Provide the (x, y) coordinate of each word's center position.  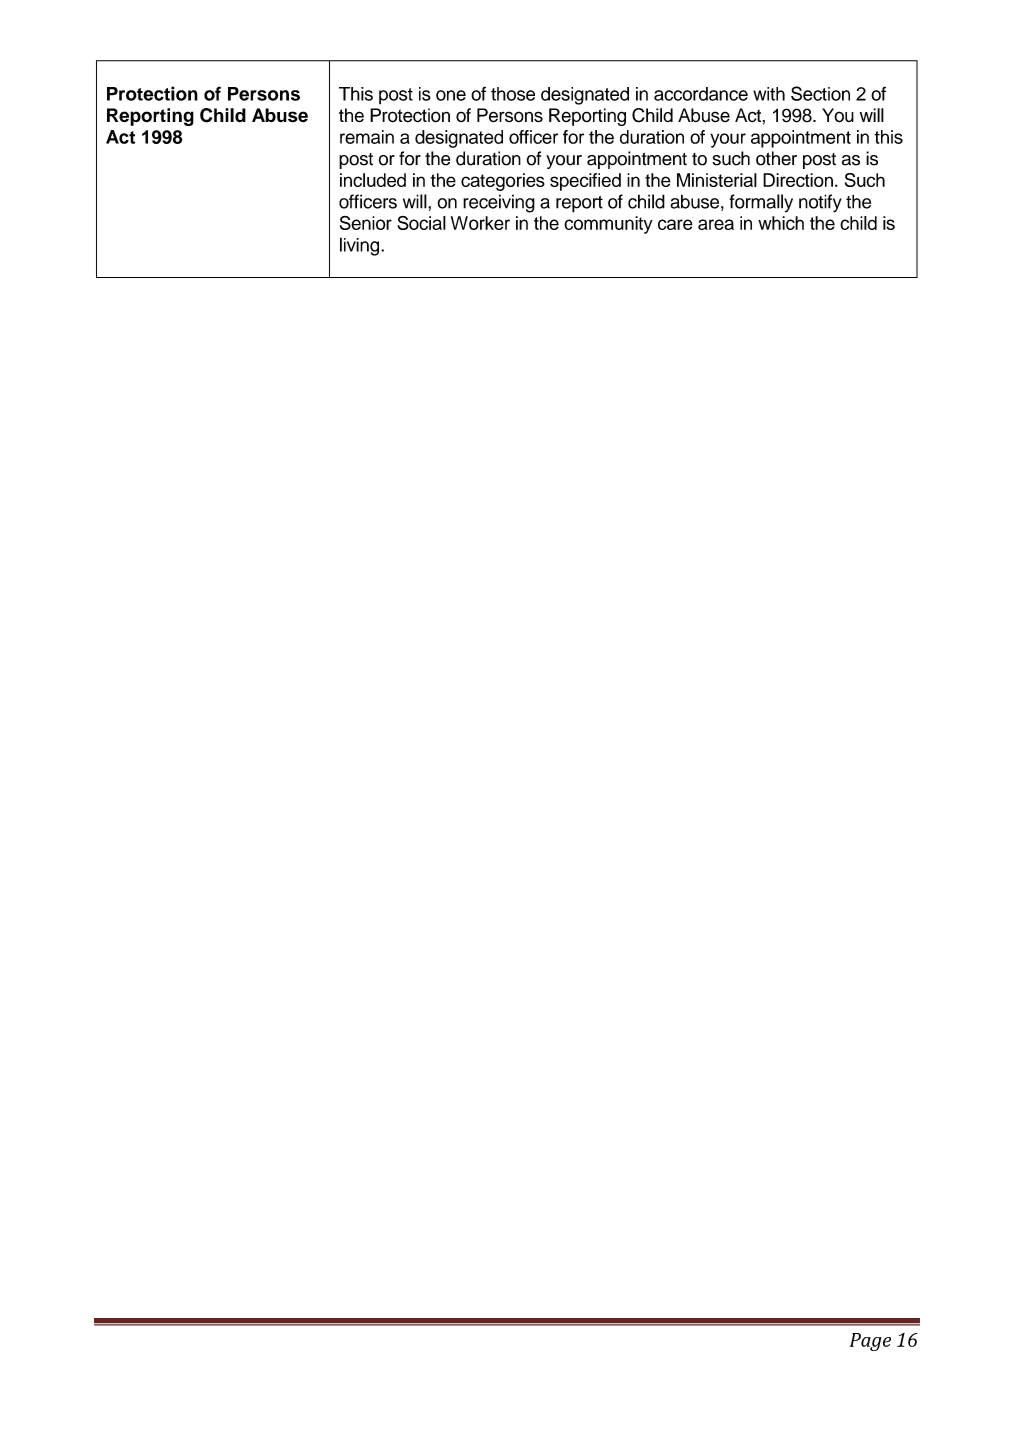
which (781, 223)
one (451, 95)
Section (820, 93)
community (608, 225)
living (359, 246)
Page (870, 1342)
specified (585, 182)
